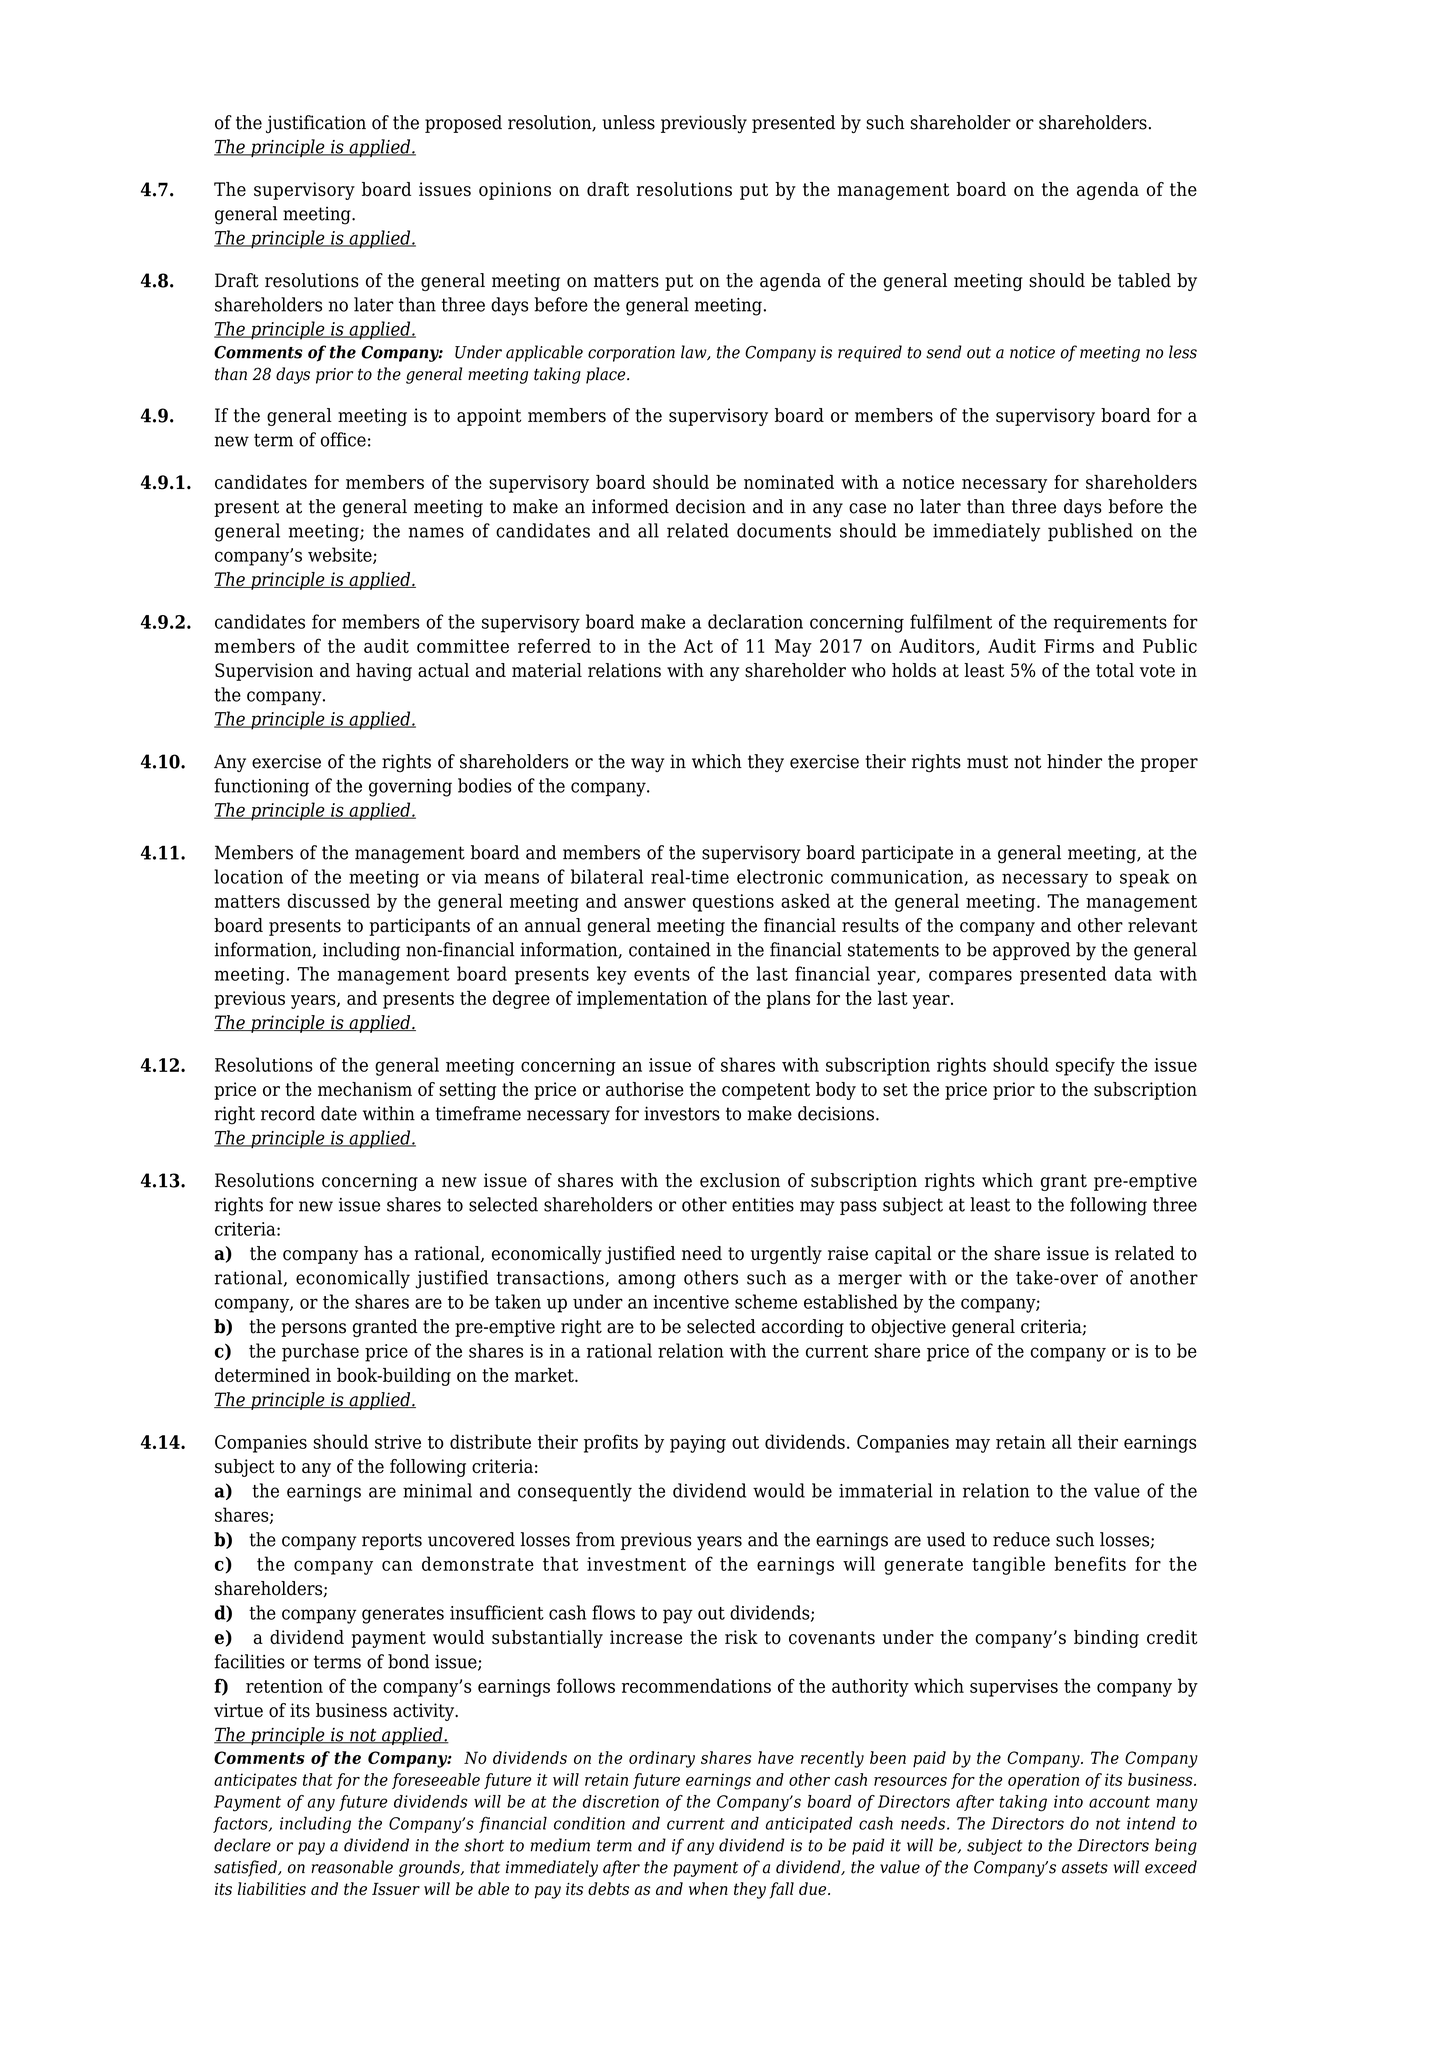  What do you see at coordinates (430, 1868) in the screenshot?
I see `grounds` at bounding box center [430, 1868].
